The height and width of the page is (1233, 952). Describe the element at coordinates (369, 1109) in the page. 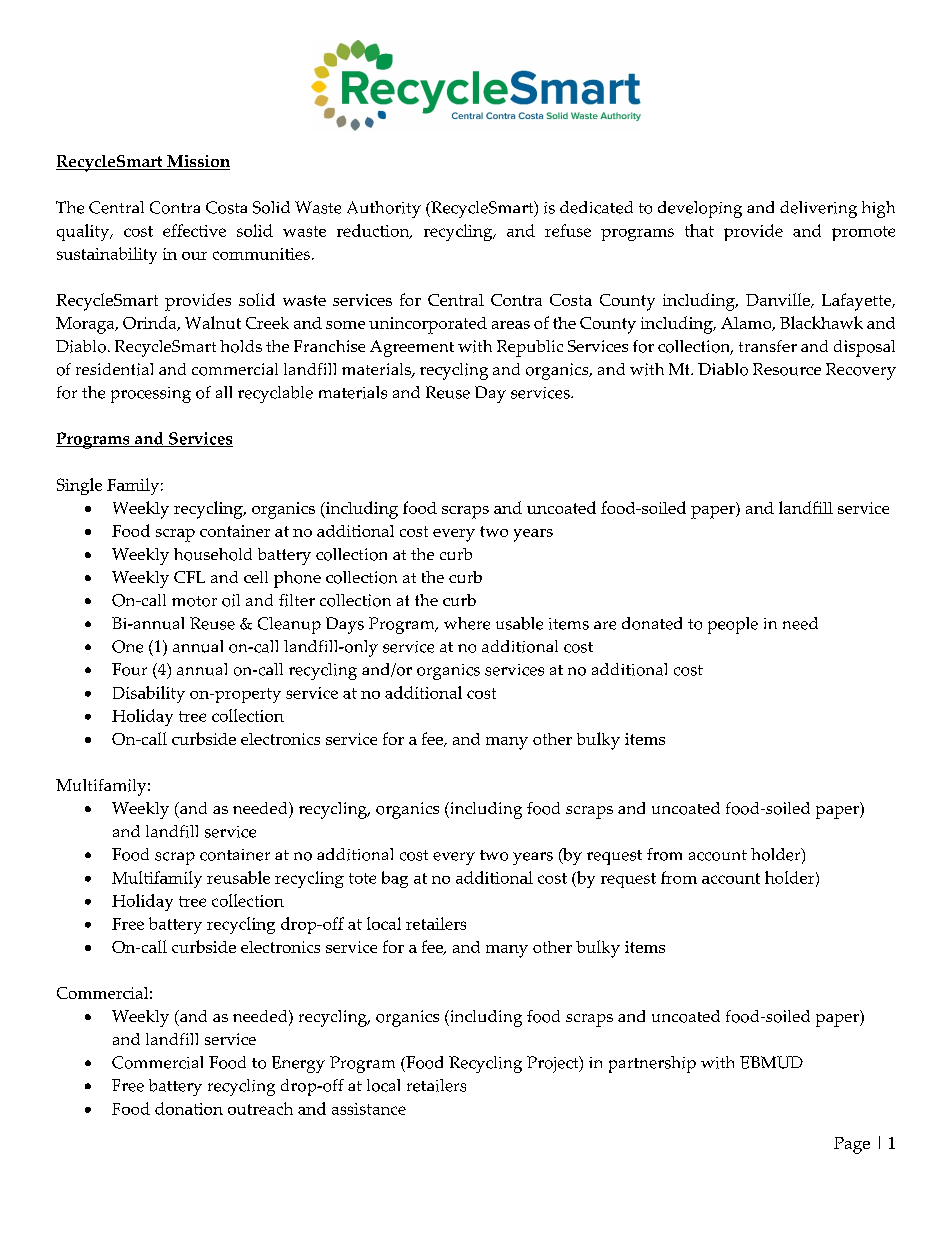

I see `assistance` at that location.
